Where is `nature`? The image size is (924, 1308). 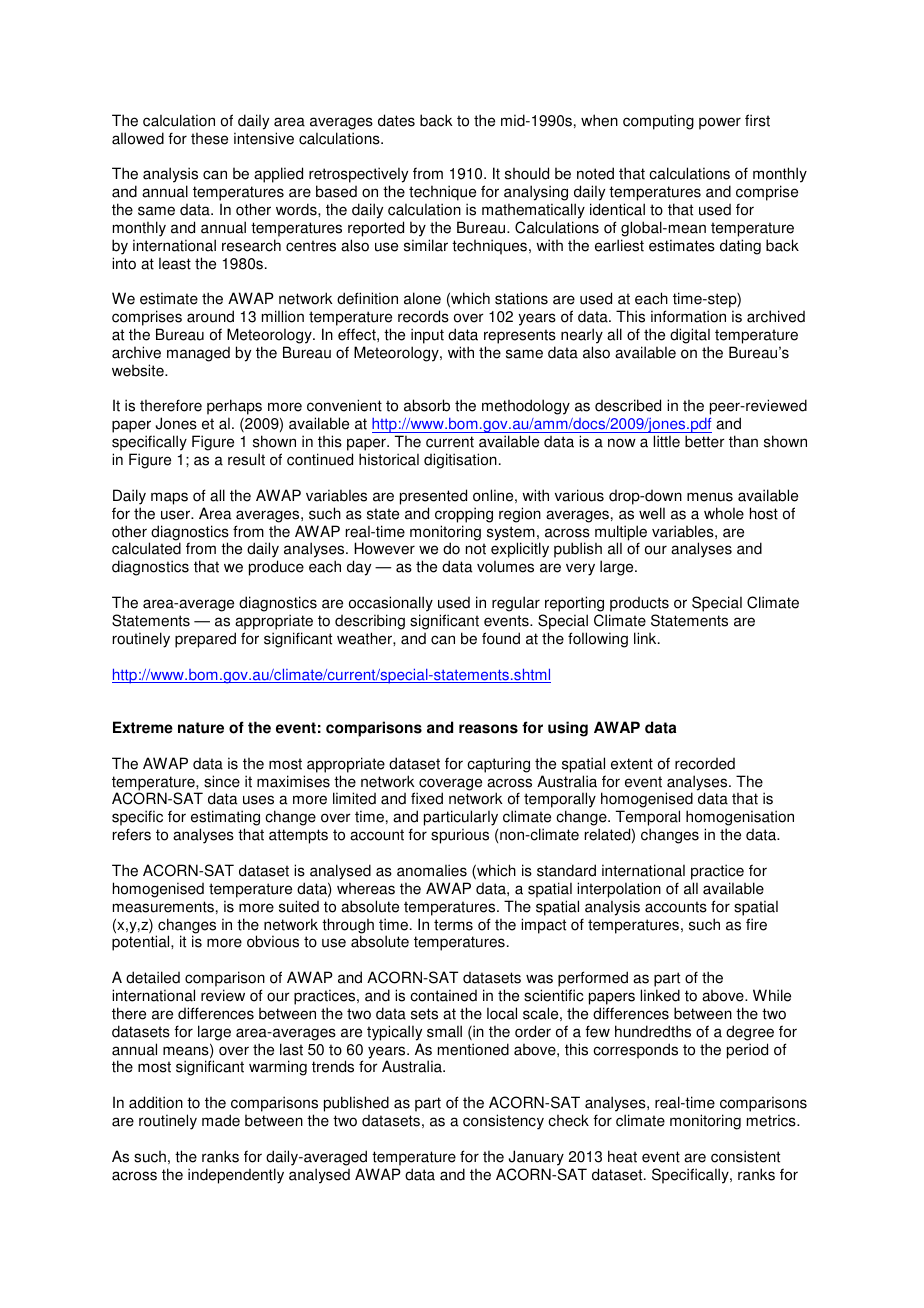
nature is located at coordinates (201, 728).
